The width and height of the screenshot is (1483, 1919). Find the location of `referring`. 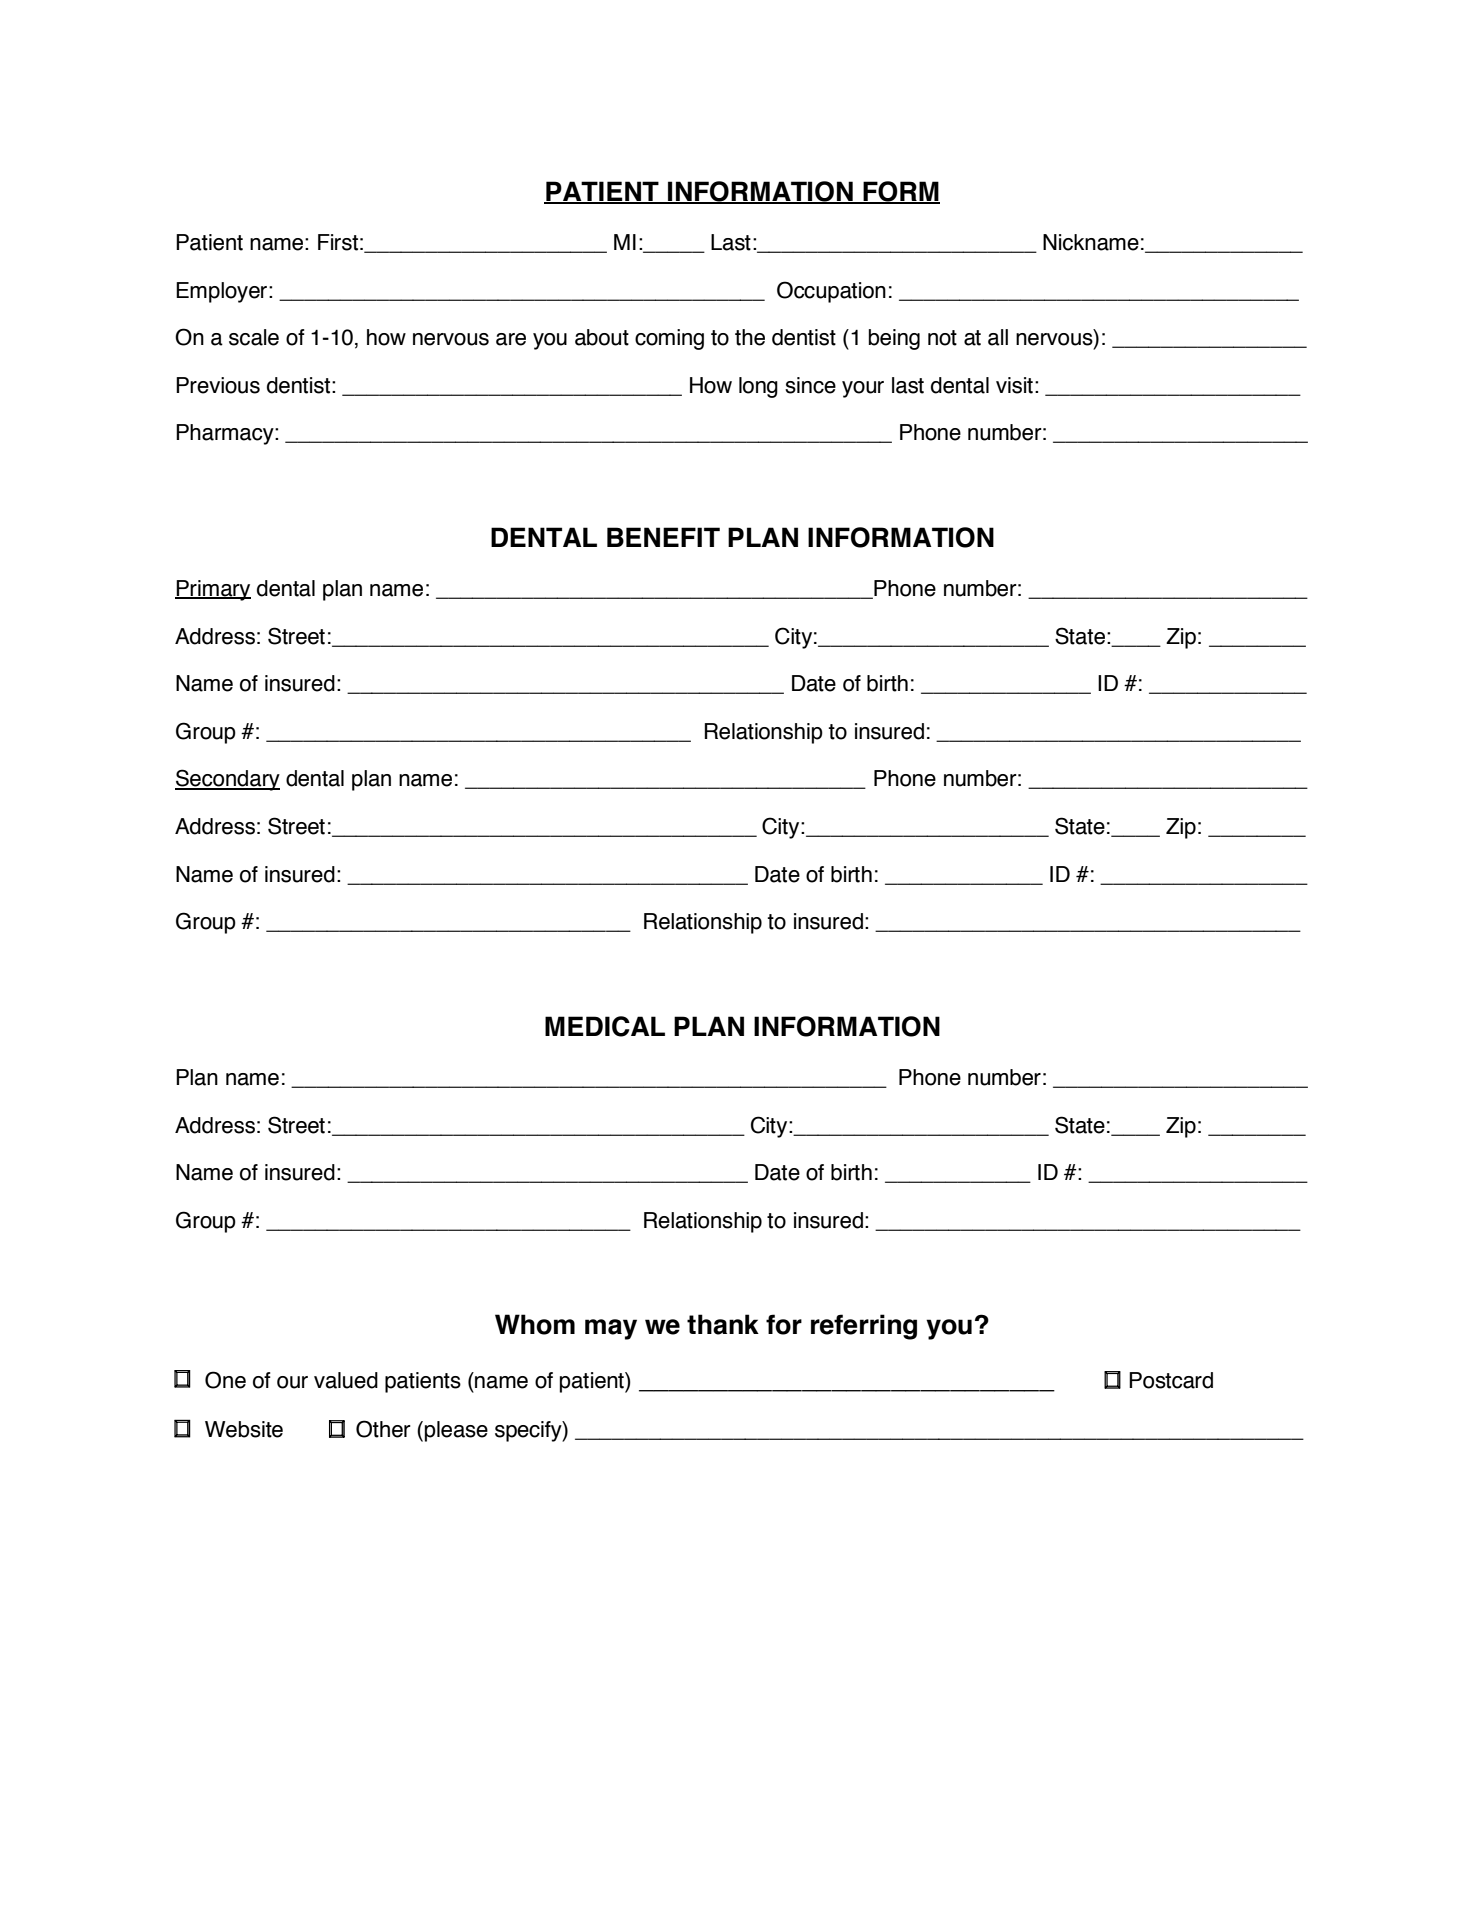

referring is located at coordinates (864, 1327).
